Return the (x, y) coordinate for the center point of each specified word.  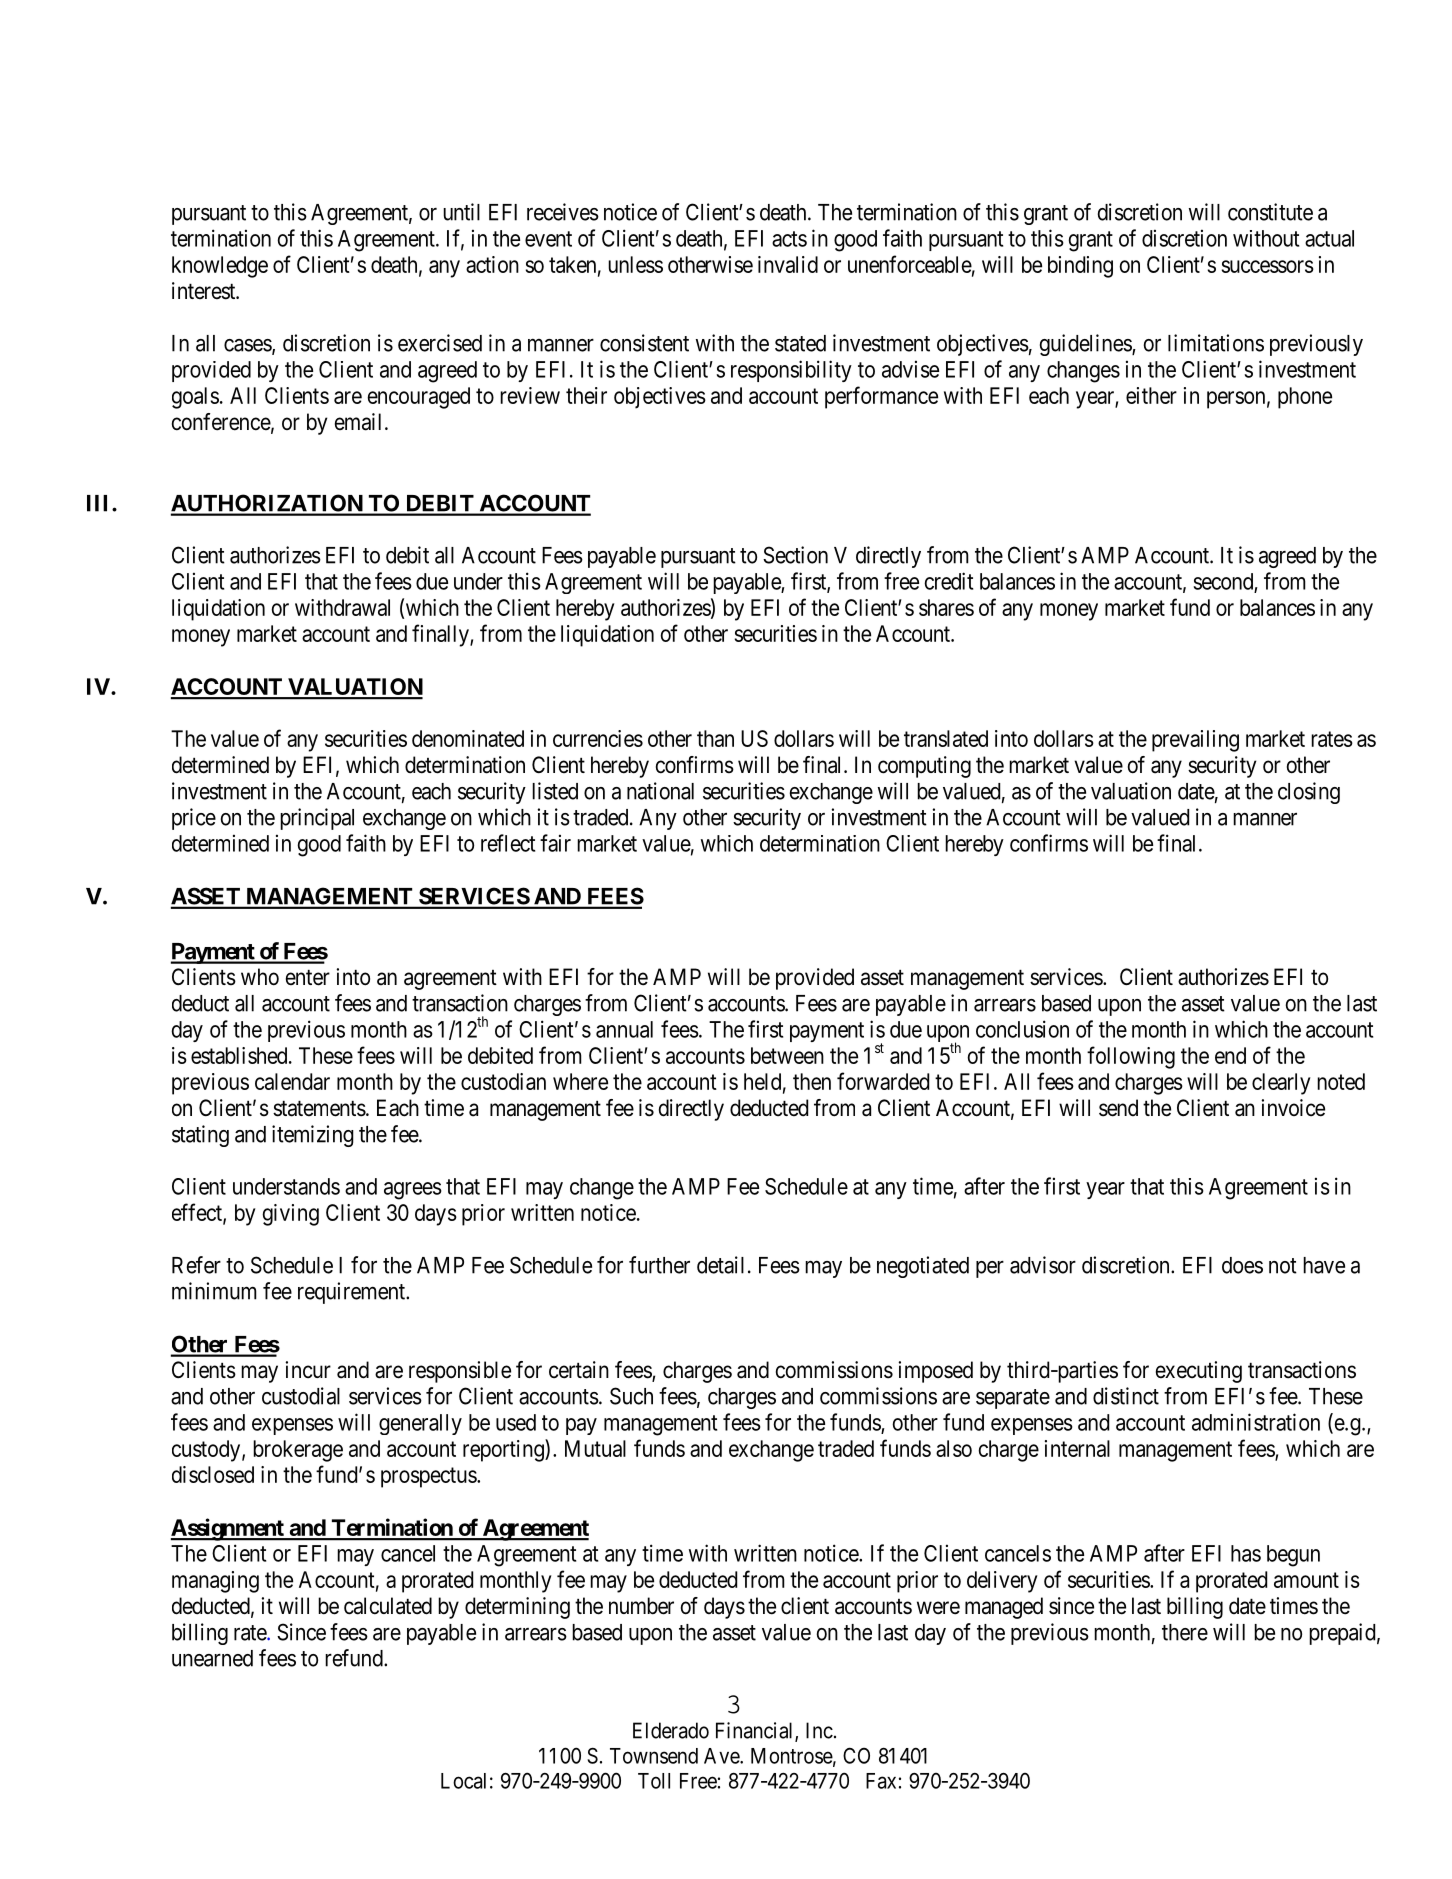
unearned (212, 1658)
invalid (788, 264)
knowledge (220, 267)
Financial (756, 1731)
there (1185, 1632)
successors (1267, 266)
